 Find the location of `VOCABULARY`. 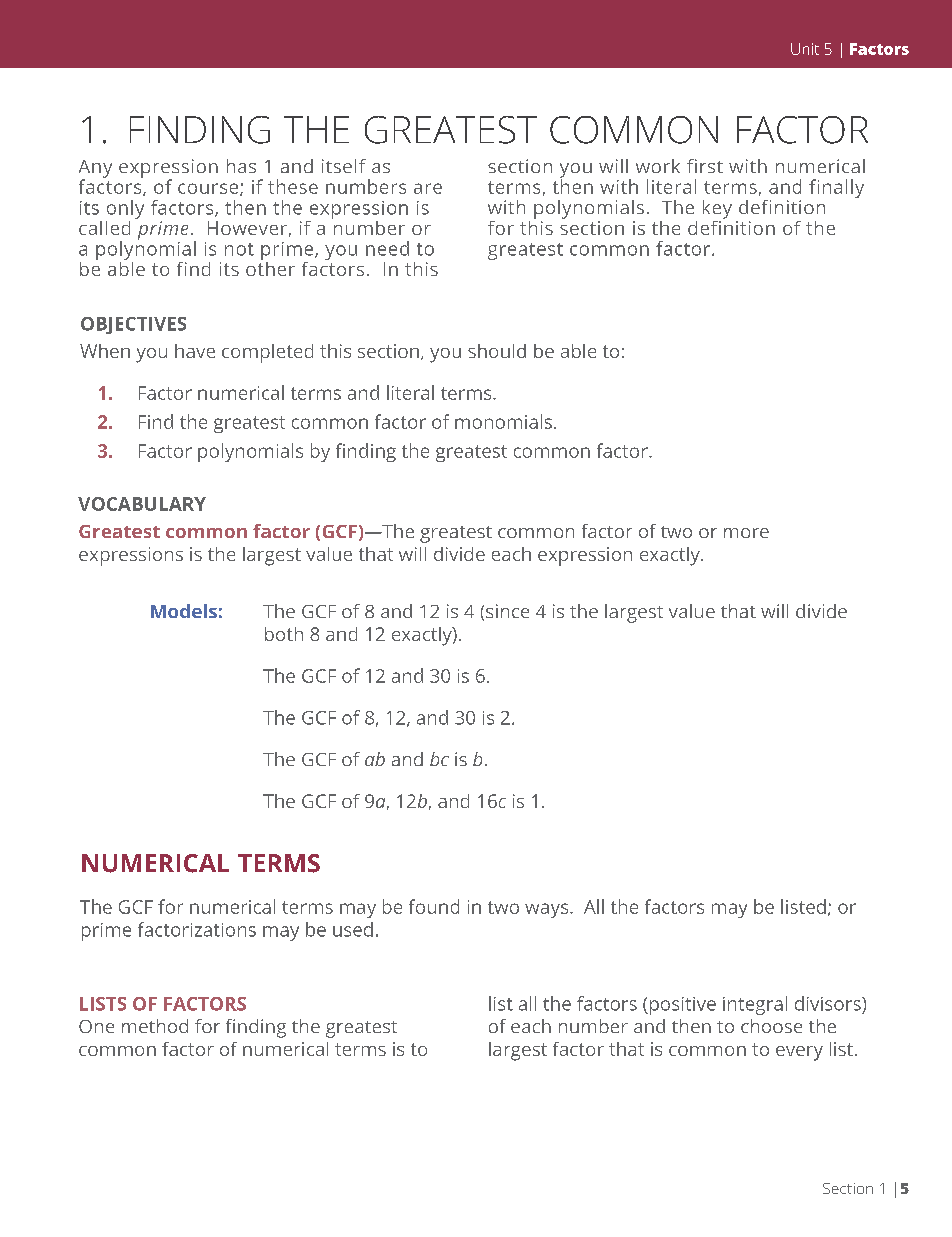

VOCABULARY is located at coordinates (142, 504).
